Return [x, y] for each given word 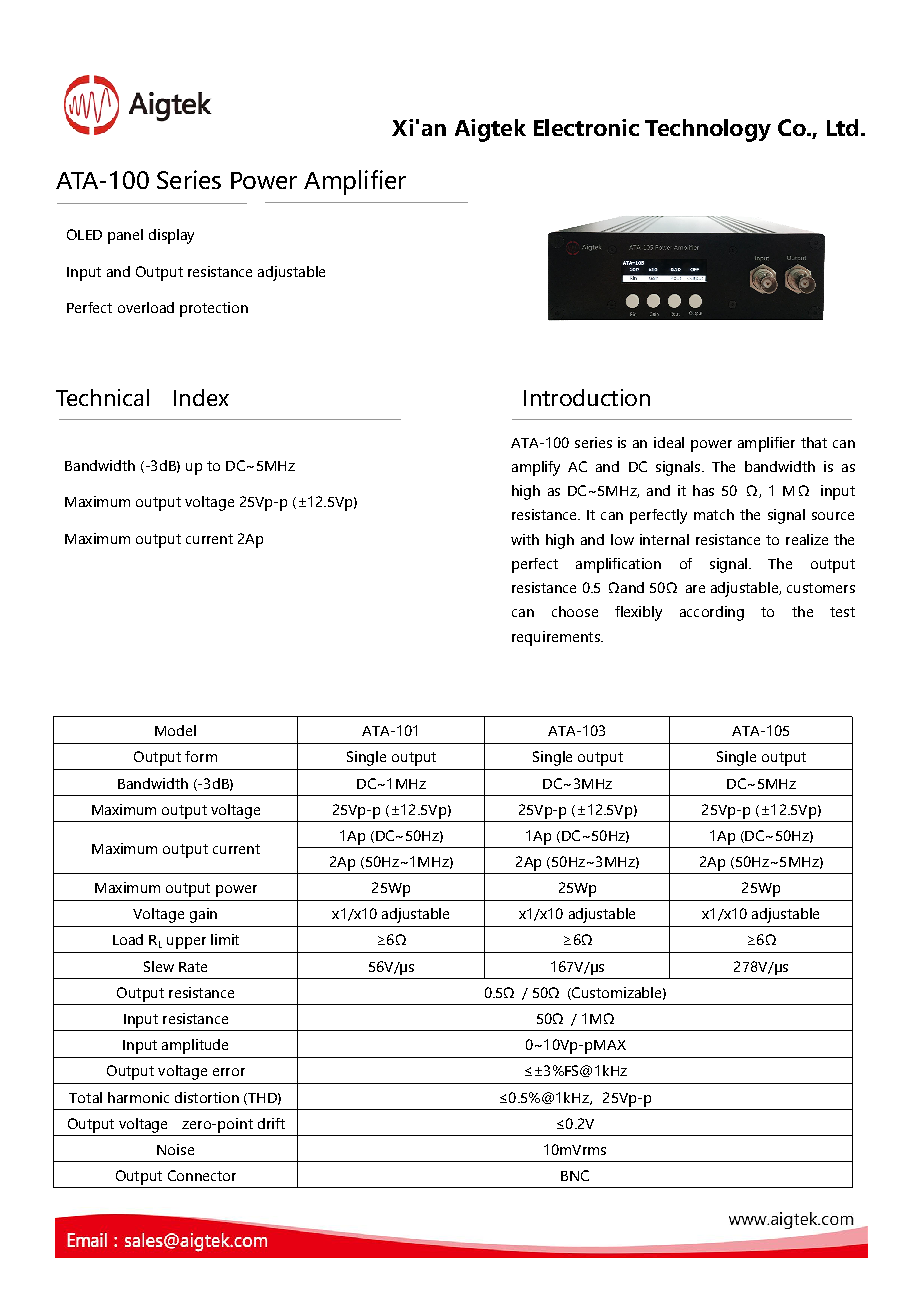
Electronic [586, 127]
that [814, 442]
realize [807, 539]
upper [186, 943]
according [712, 613]
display [171, 236]
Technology [708, 130]
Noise [175, 1149]
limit [225, 939]
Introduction [587, 397]
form [201, 756]
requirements [557, 638]
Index [201, 397]
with [525, 539]
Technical [102, 397]
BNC [575, 1175]
